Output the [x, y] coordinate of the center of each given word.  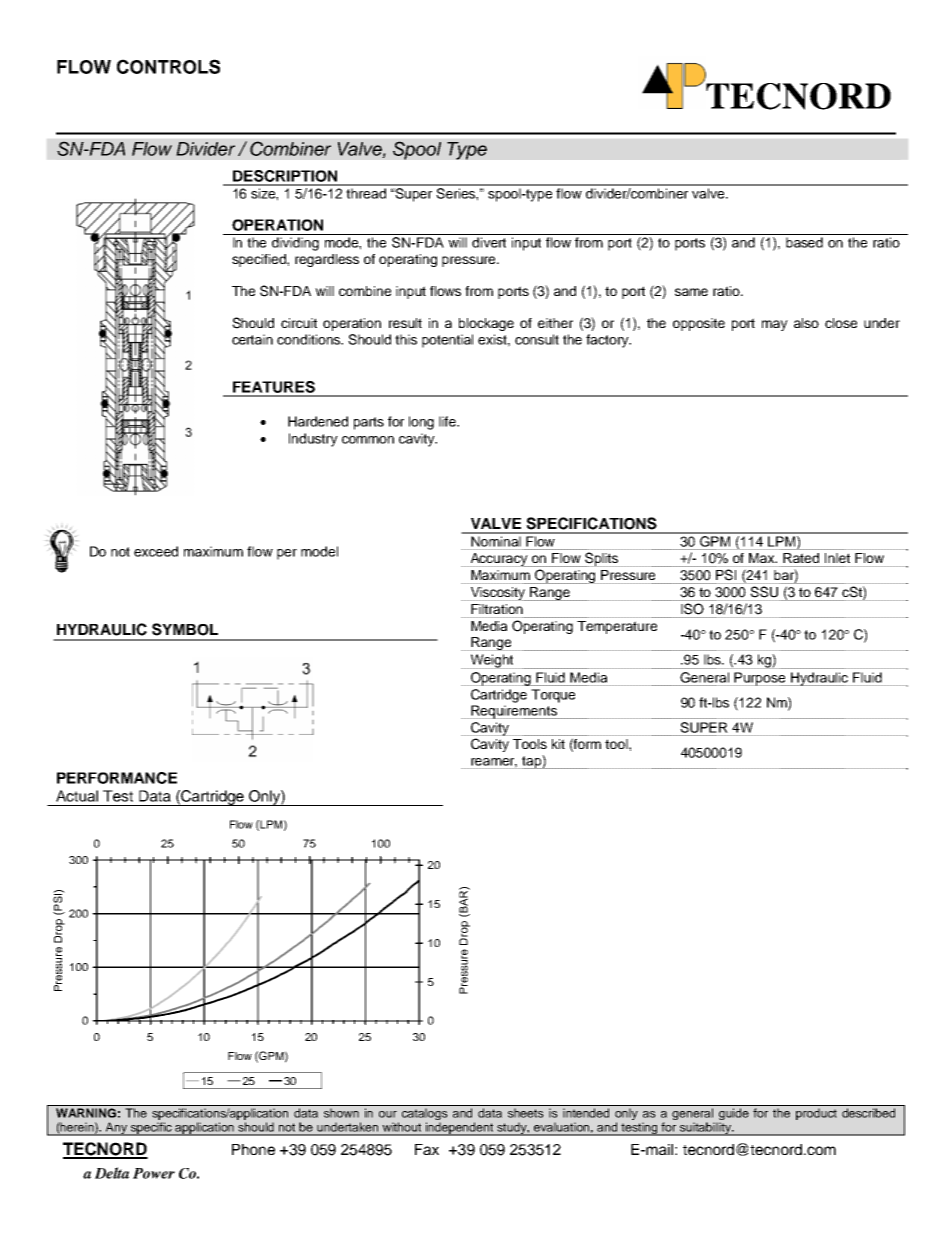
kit [558, 744]
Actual [77, 796]
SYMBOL [185, 629]
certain [252, 339]
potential [447, 341]
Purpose [760, 679]
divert [489, 242]
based [804, 242]
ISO [692, 609]
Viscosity [498, 594]
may [775, 325]
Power [154, 1173]
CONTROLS [168, 66]
